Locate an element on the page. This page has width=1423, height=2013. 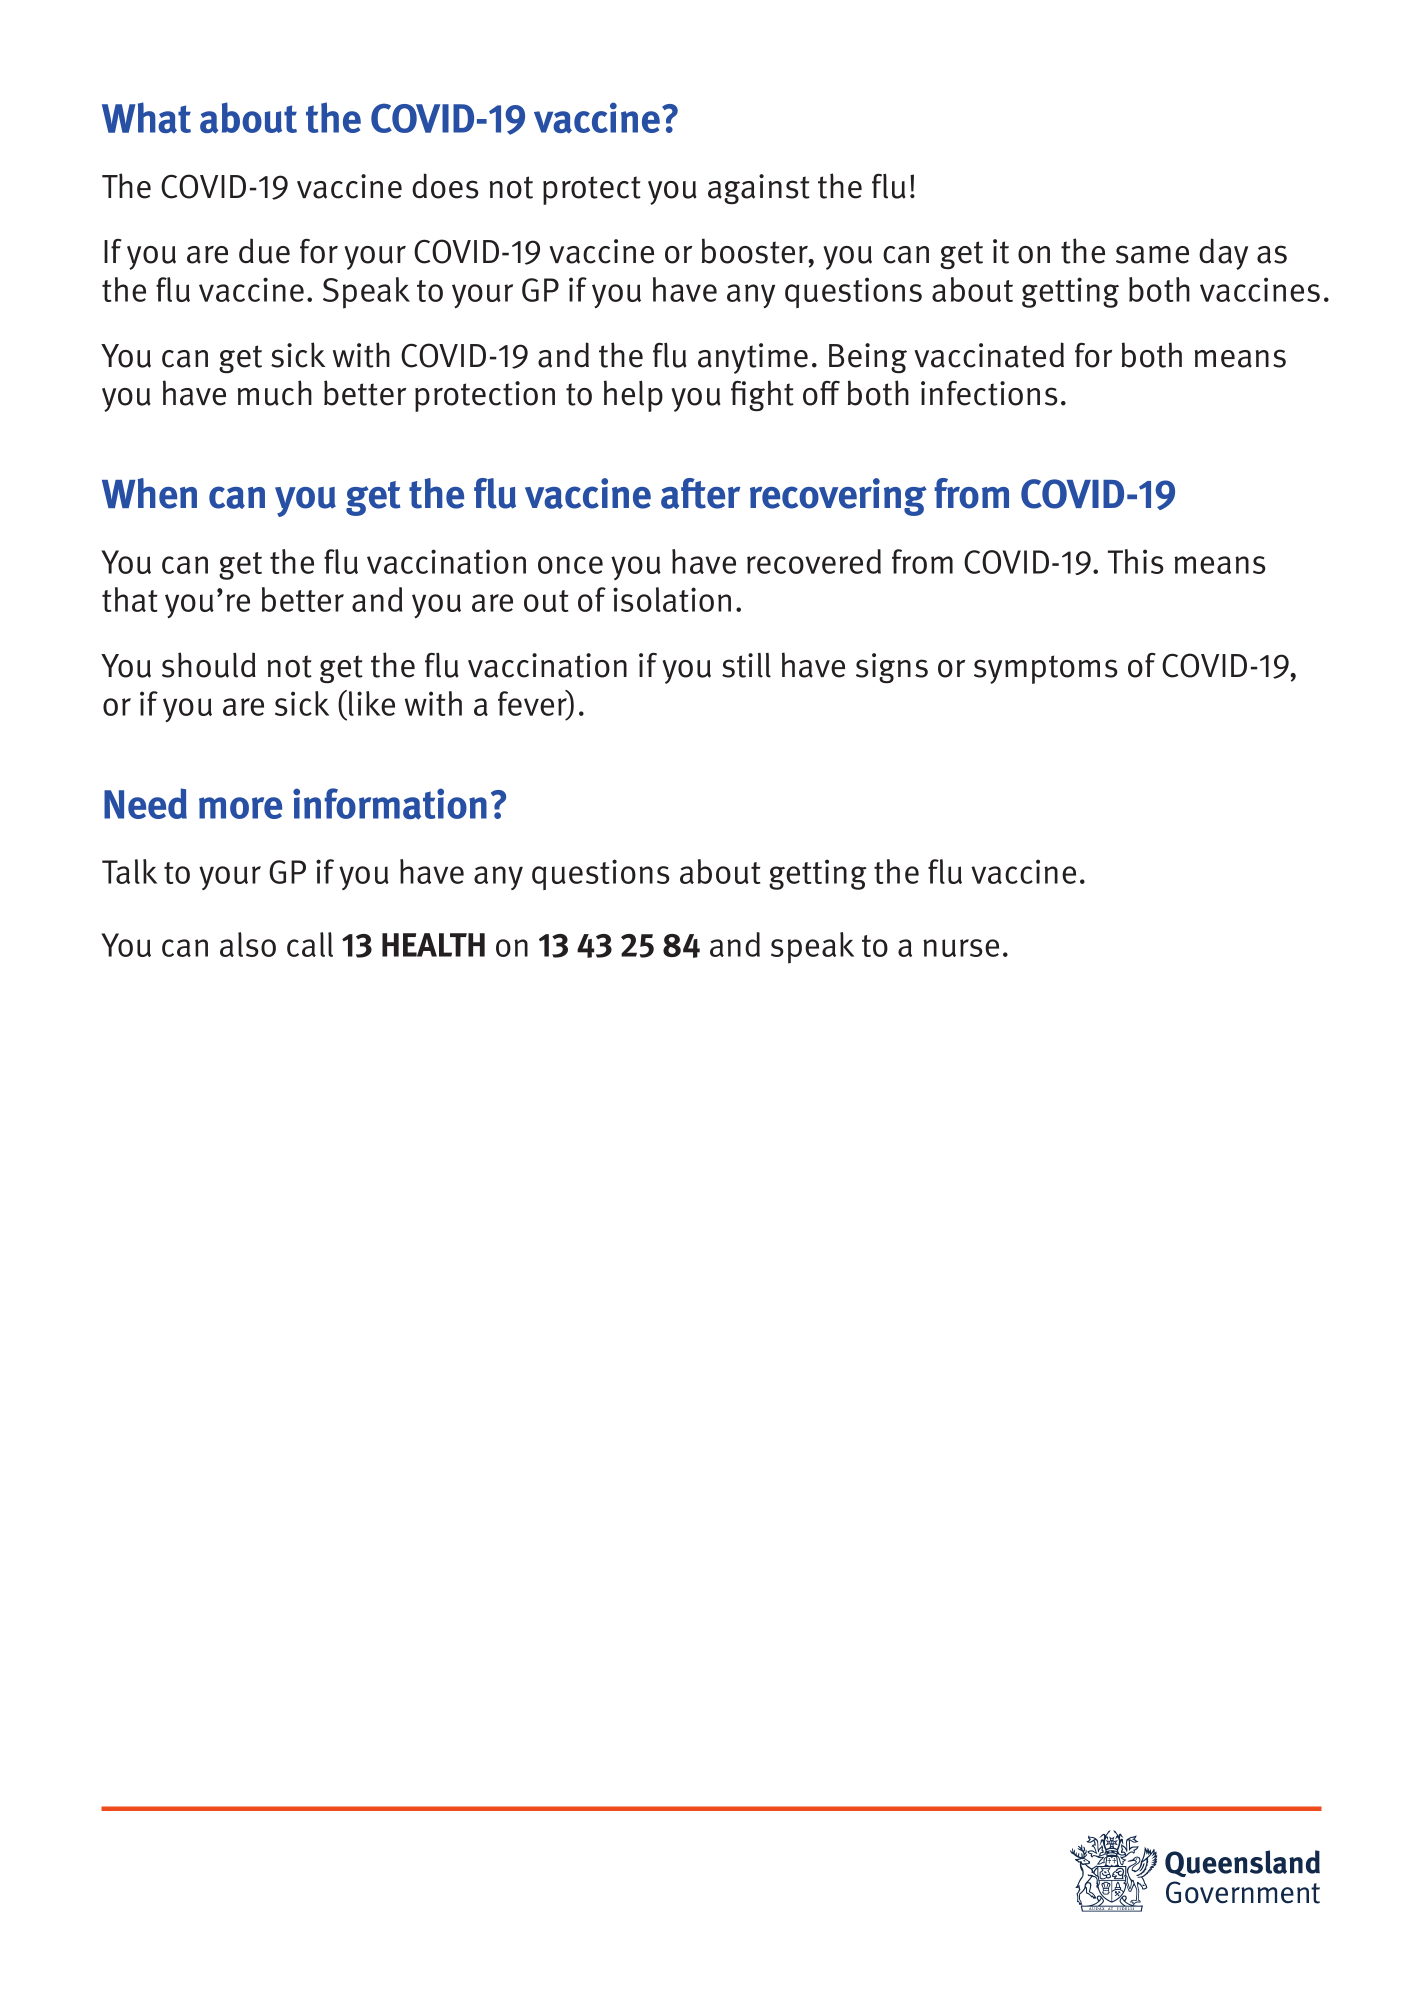
also is located at coordinates (248, 944).
